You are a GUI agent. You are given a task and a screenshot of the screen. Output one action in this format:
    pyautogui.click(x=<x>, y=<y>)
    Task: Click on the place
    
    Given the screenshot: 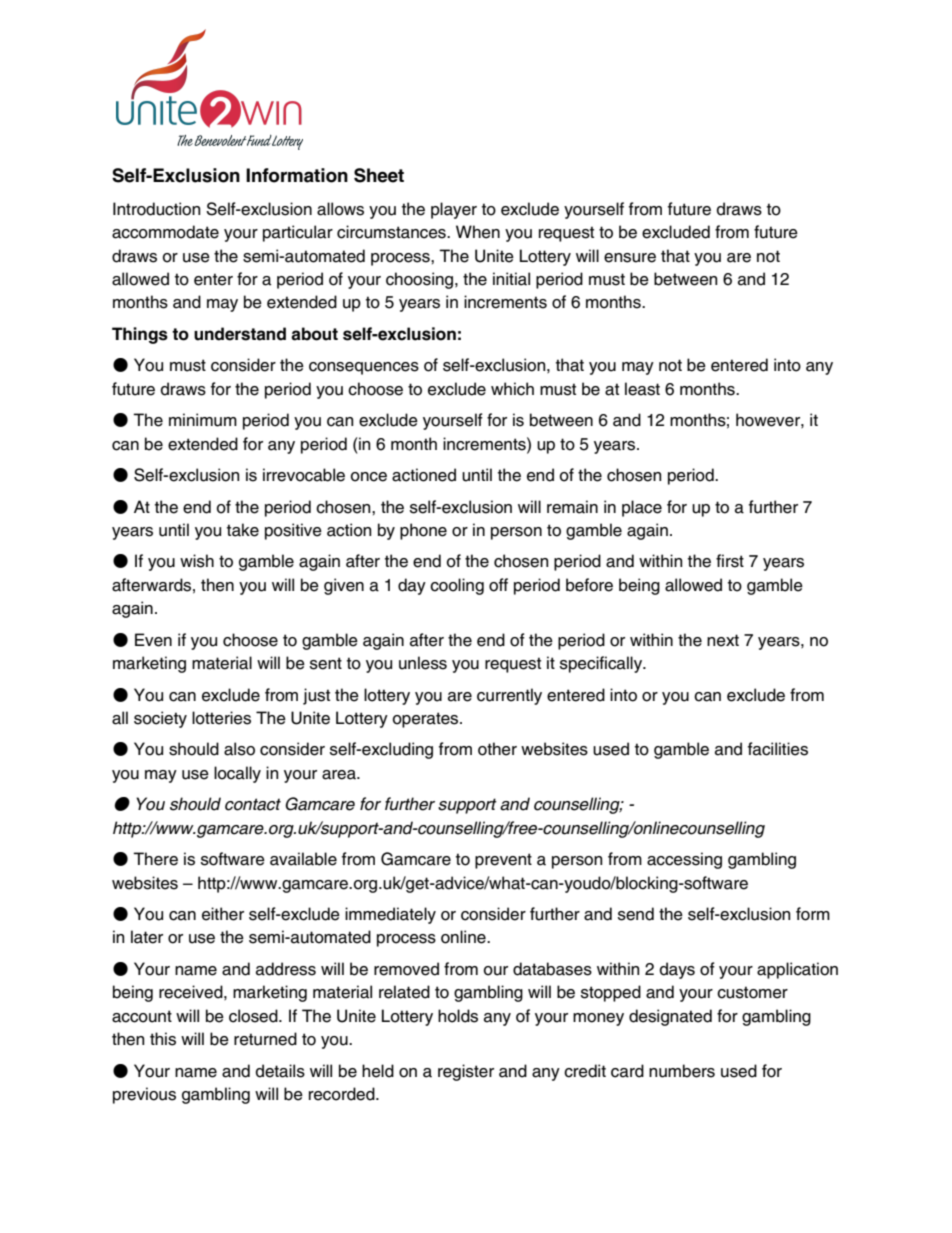 What is the action you would take?
    pyautogui.click(x=642, y=508)
